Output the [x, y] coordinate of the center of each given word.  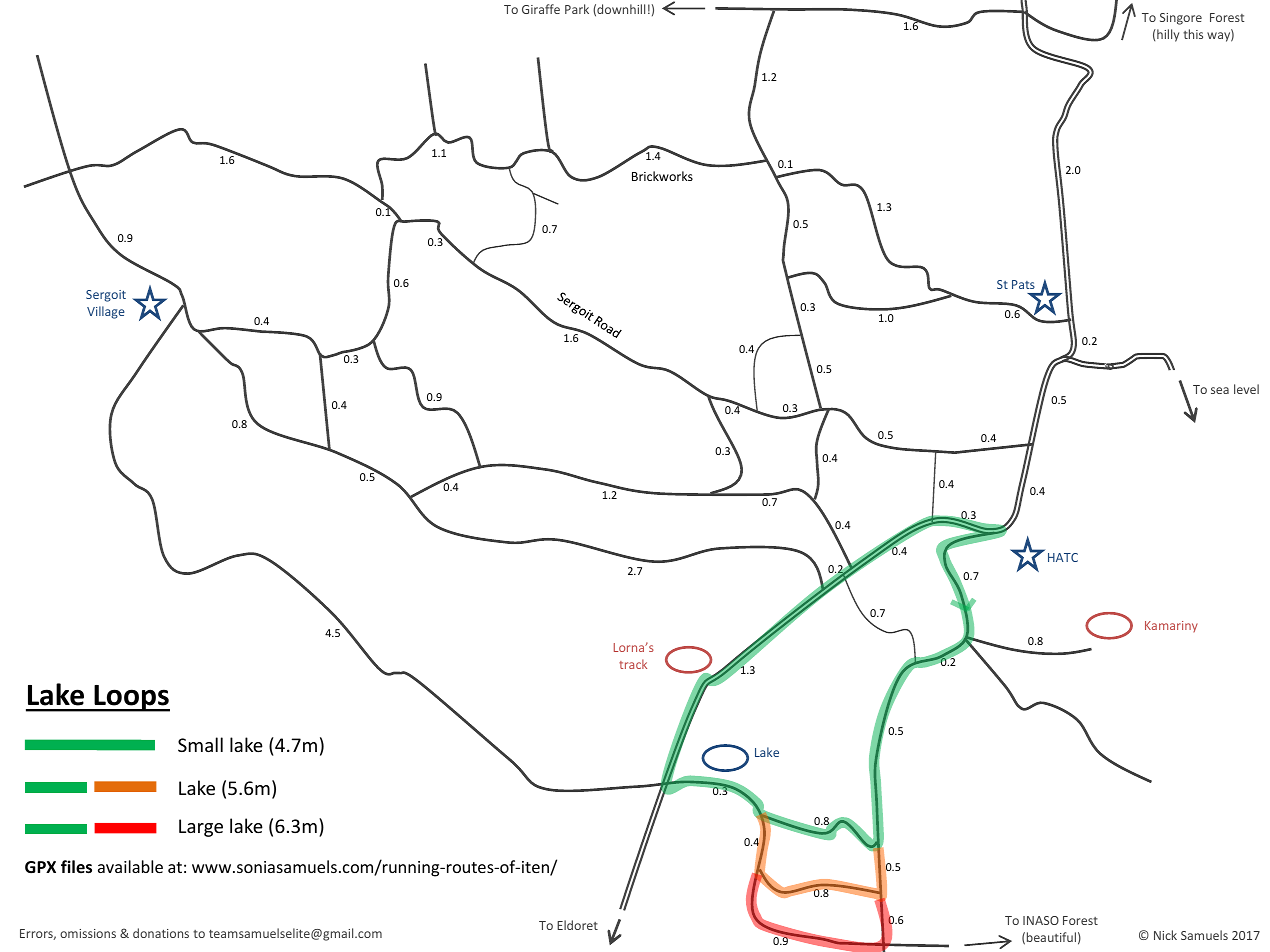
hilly [1167, 35]
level [1246, 389]
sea [1220, 390]
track [633, 664]
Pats [1023, 284]
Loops [131, 698]
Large [201, 828]
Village [106, 312]
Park [577, 9]
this [1193, 34]
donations [161, 933]
